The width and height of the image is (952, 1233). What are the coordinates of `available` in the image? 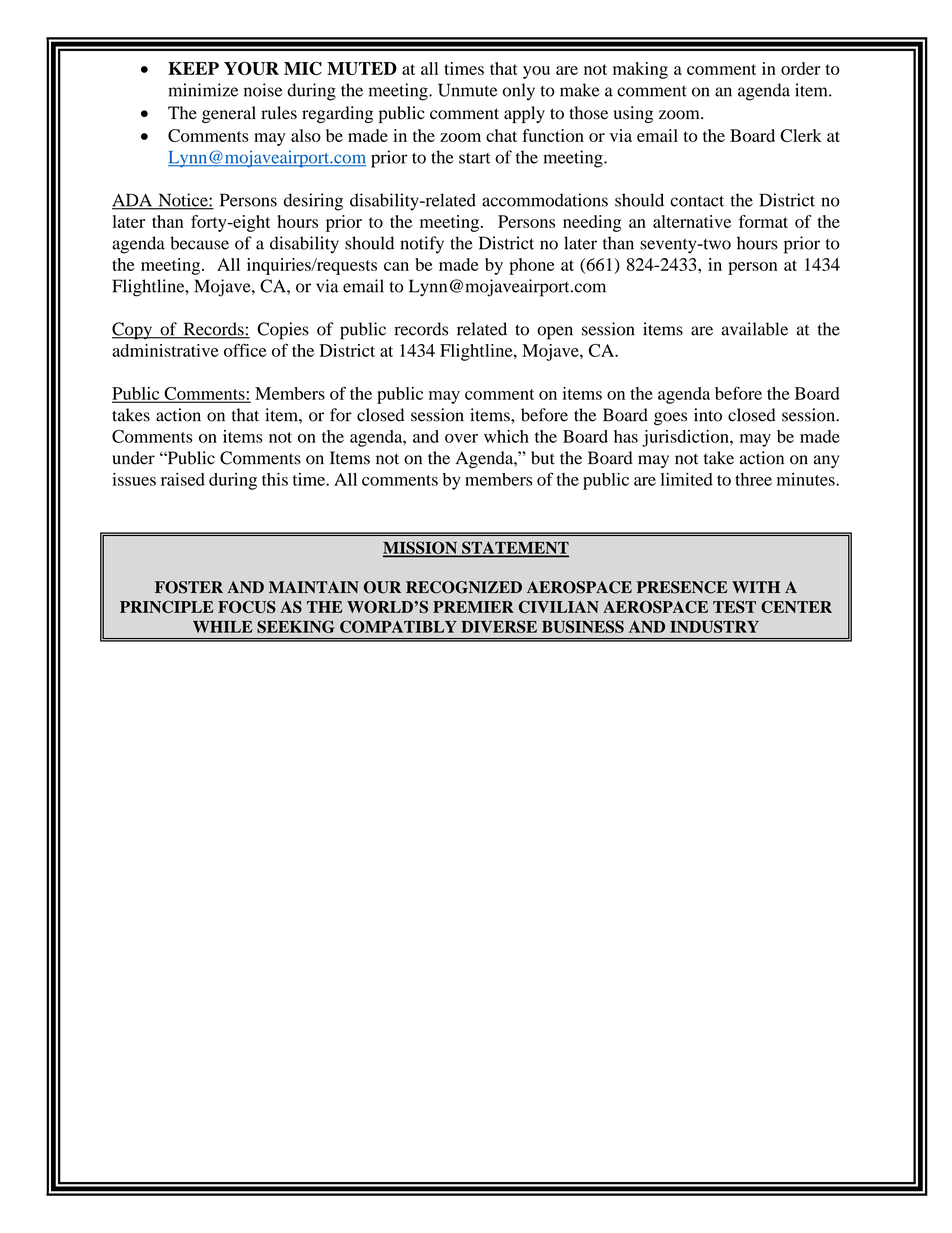 It's located at (754, 329).
